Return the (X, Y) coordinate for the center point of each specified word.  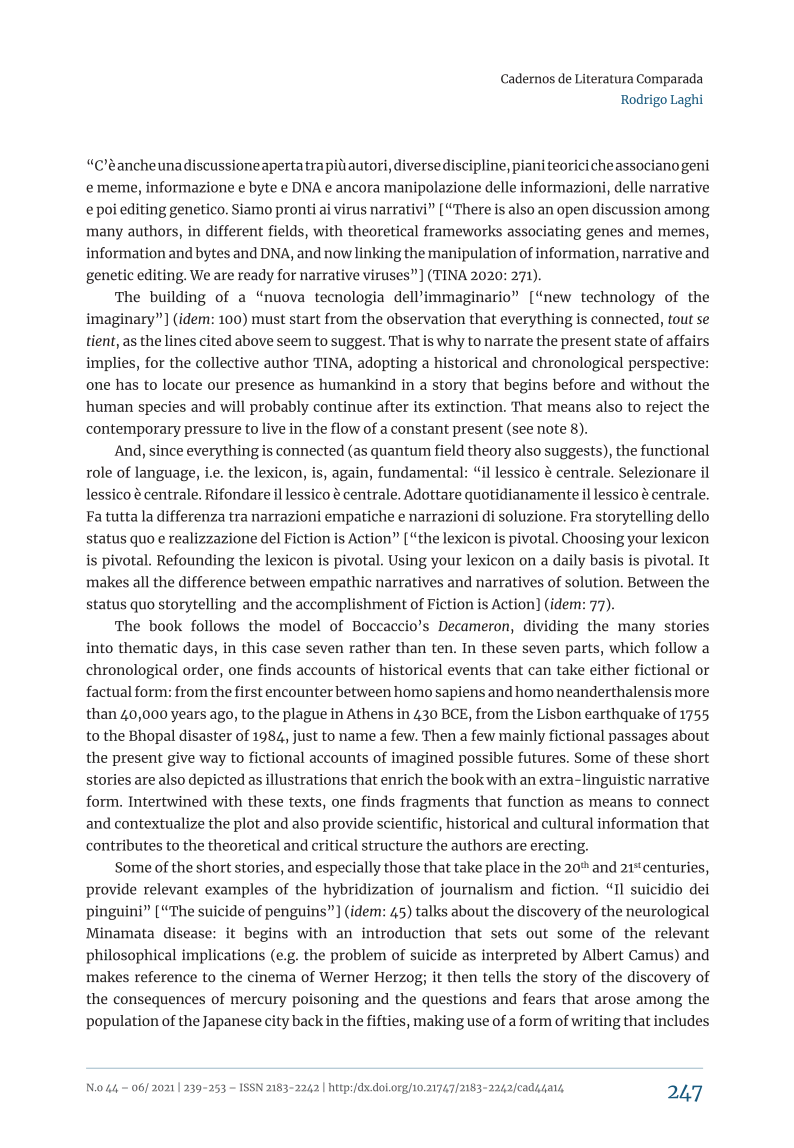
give (181, 759)
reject (664, 408)
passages (638, 739)
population (122, 1022)
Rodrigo (644, 100)
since (166, 450)
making (439, 1022)
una (170, 166)
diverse (417, 165)
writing (596, 1022)
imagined (422, 759)
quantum (401, 452)
